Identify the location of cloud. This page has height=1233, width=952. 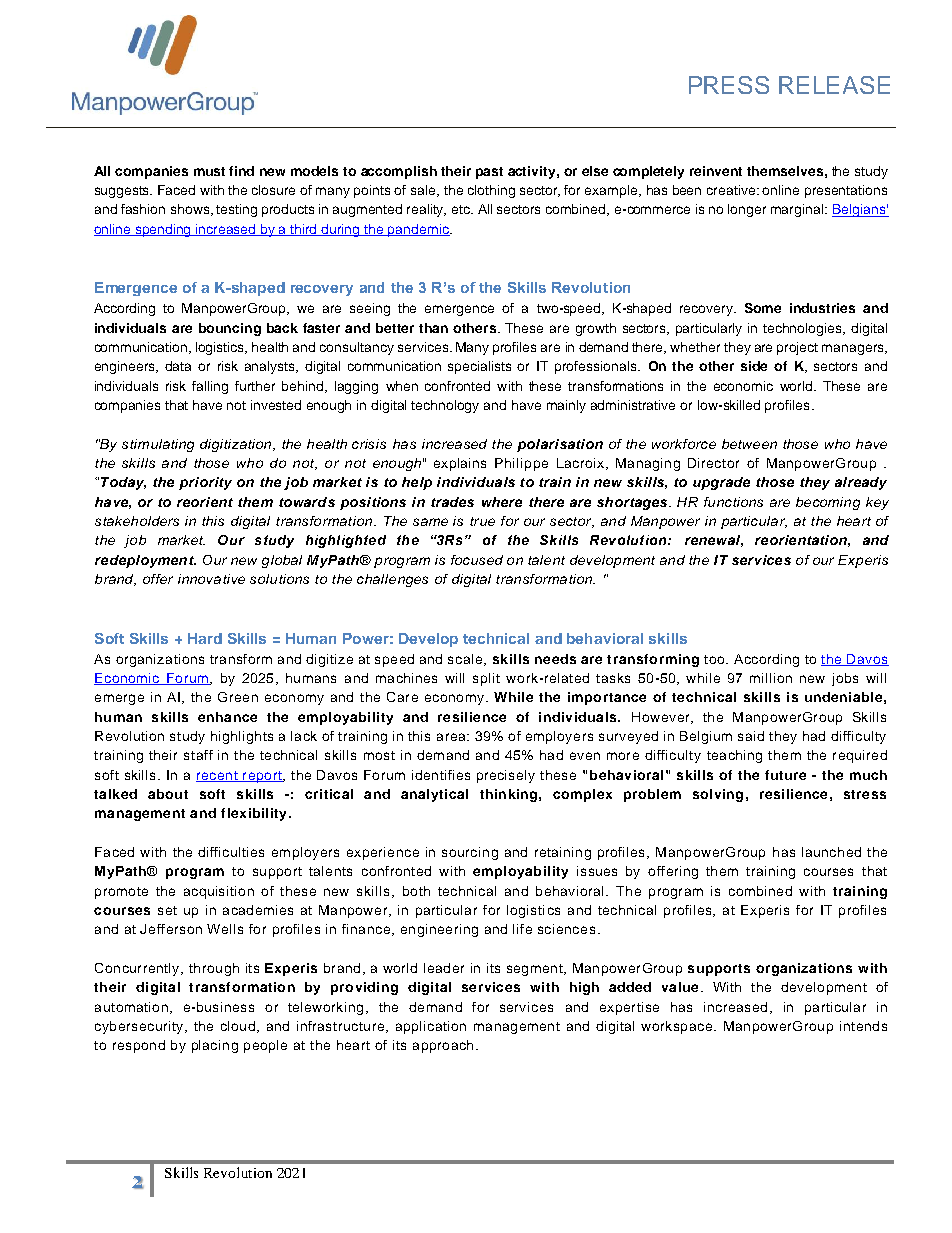
(238, 1026).
